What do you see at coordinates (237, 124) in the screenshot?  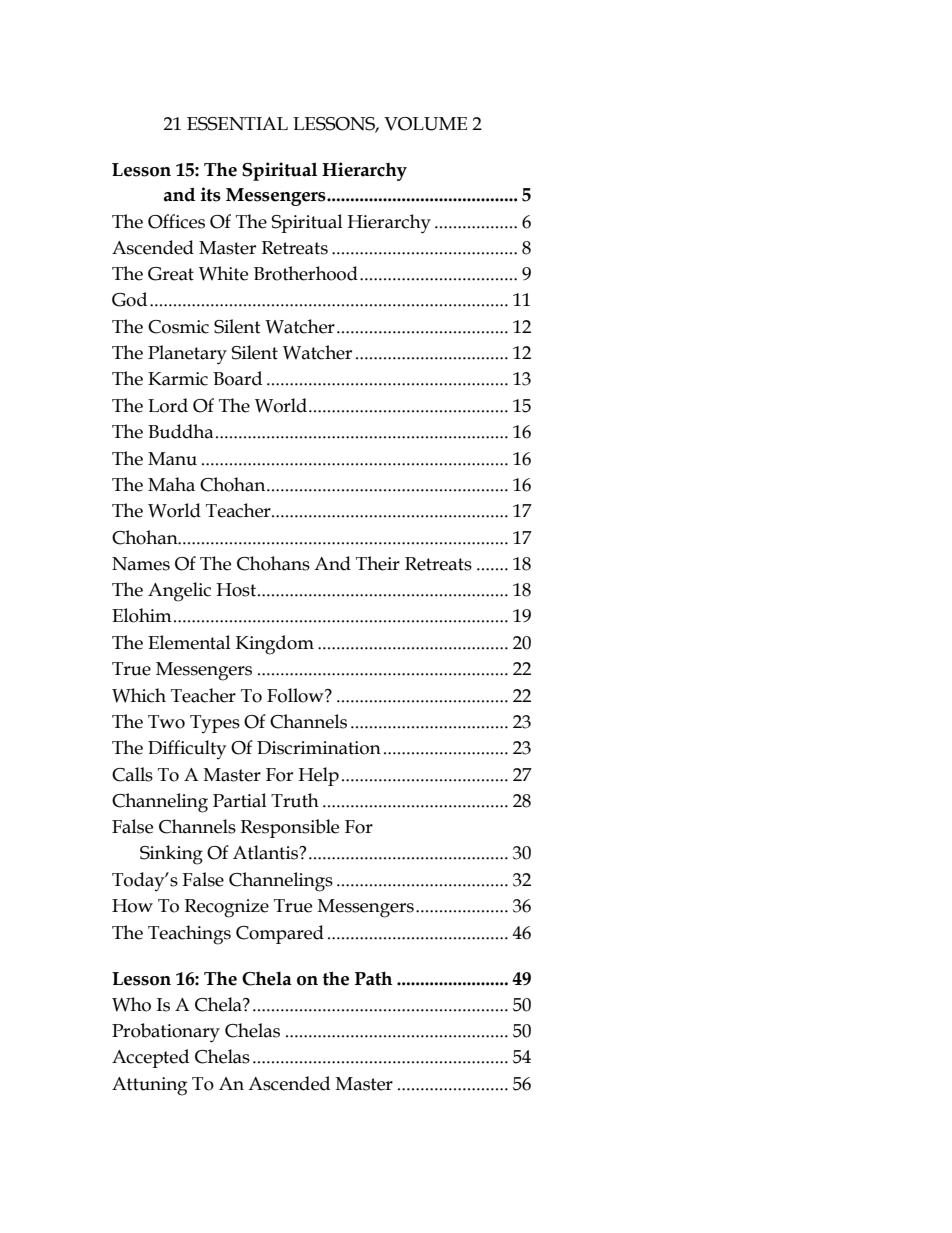 I see `ESSENTIAL` at bounding box center [237, 124].
